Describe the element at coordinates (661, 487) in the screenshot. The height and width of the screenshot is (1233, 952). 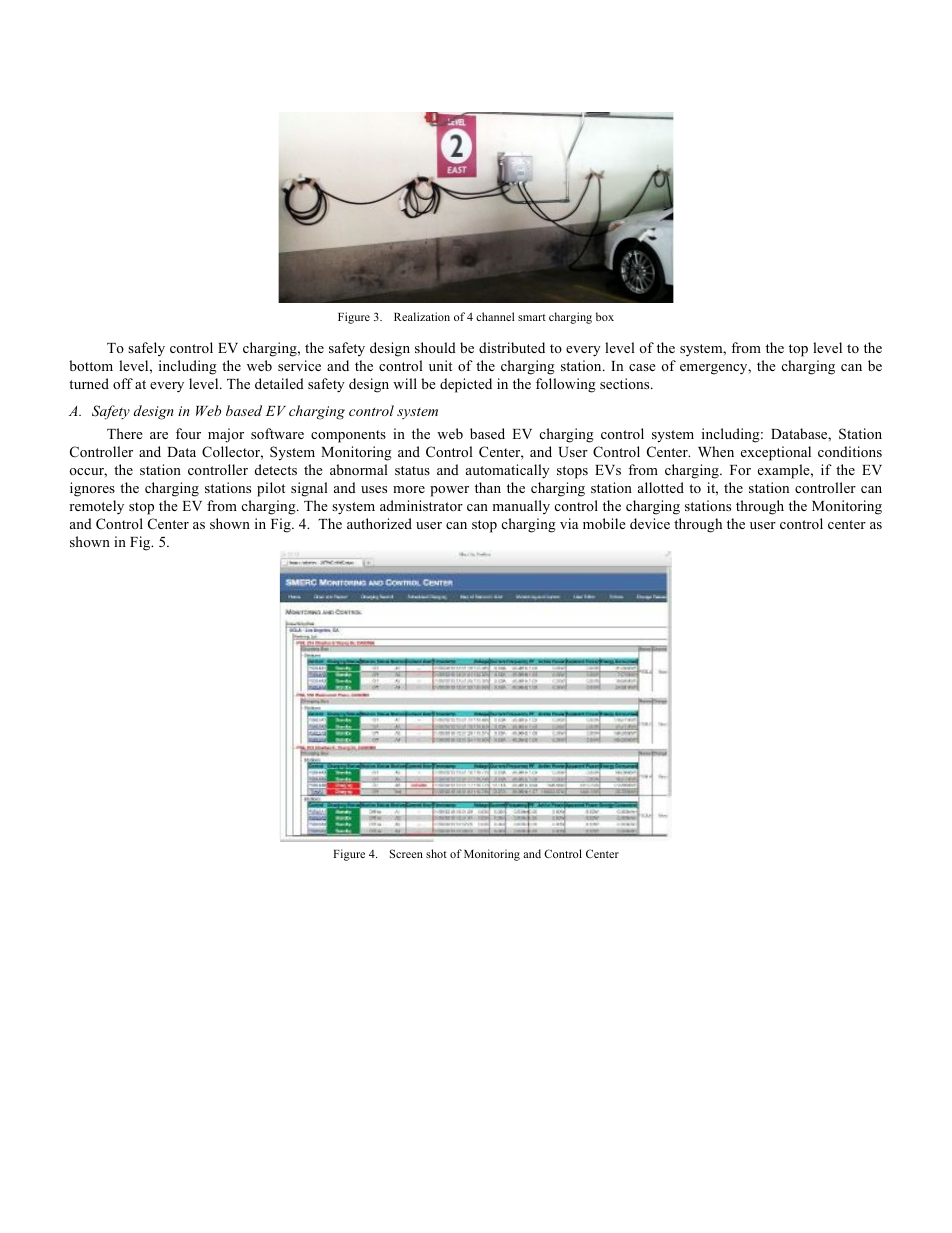
I see `allotted` at that location.
